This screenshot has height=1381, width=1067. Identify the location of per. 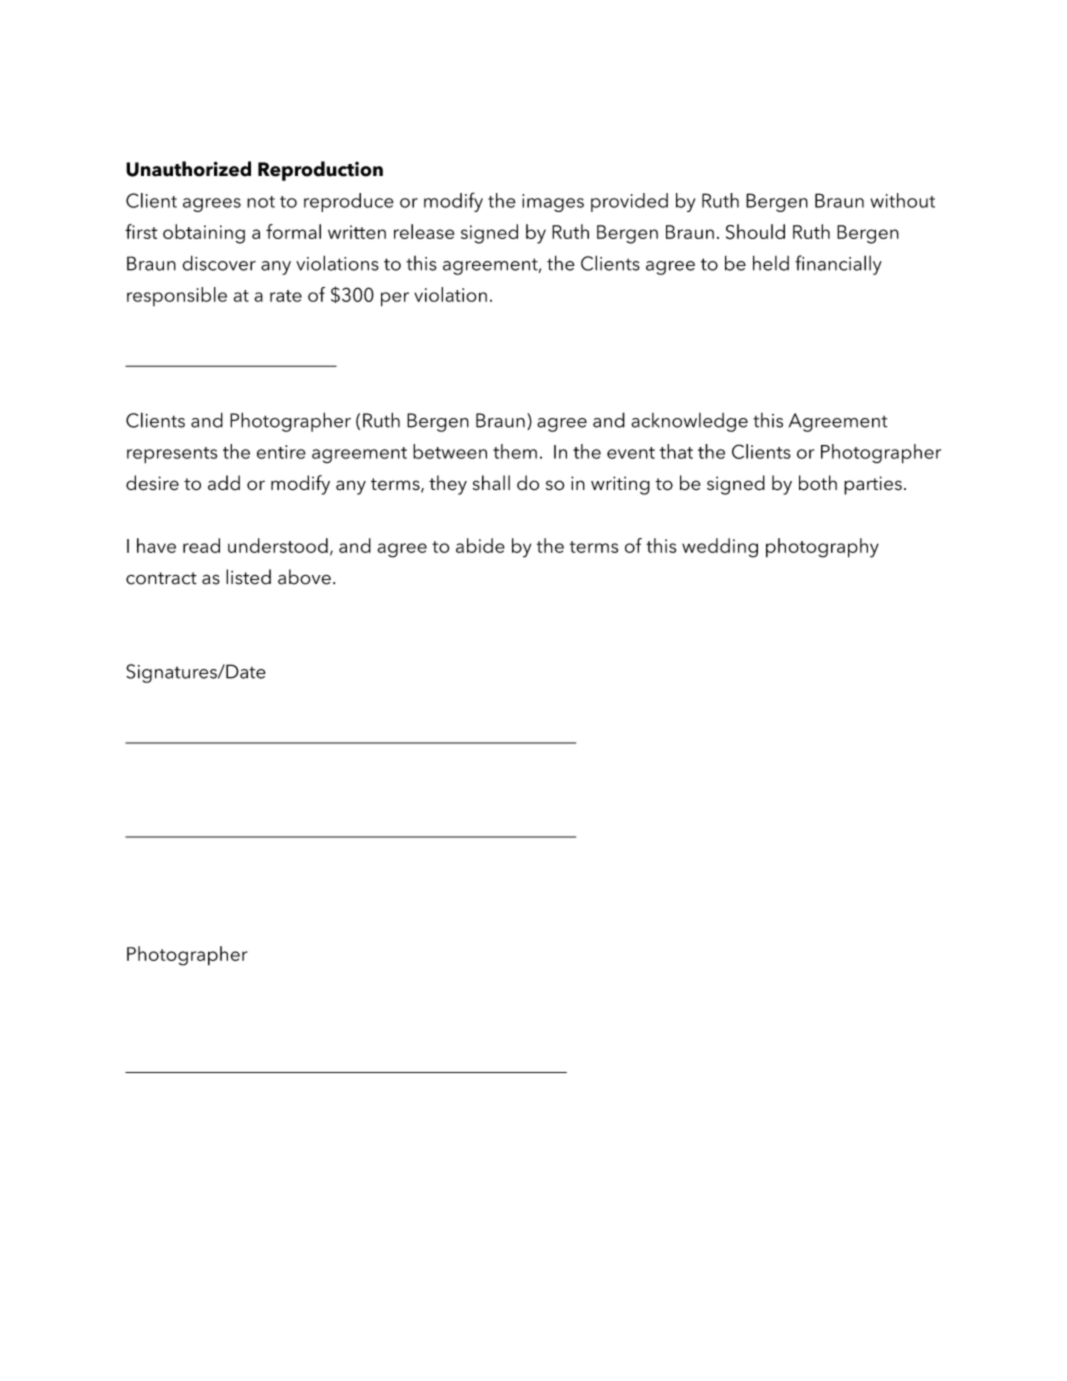
(395, 299).
